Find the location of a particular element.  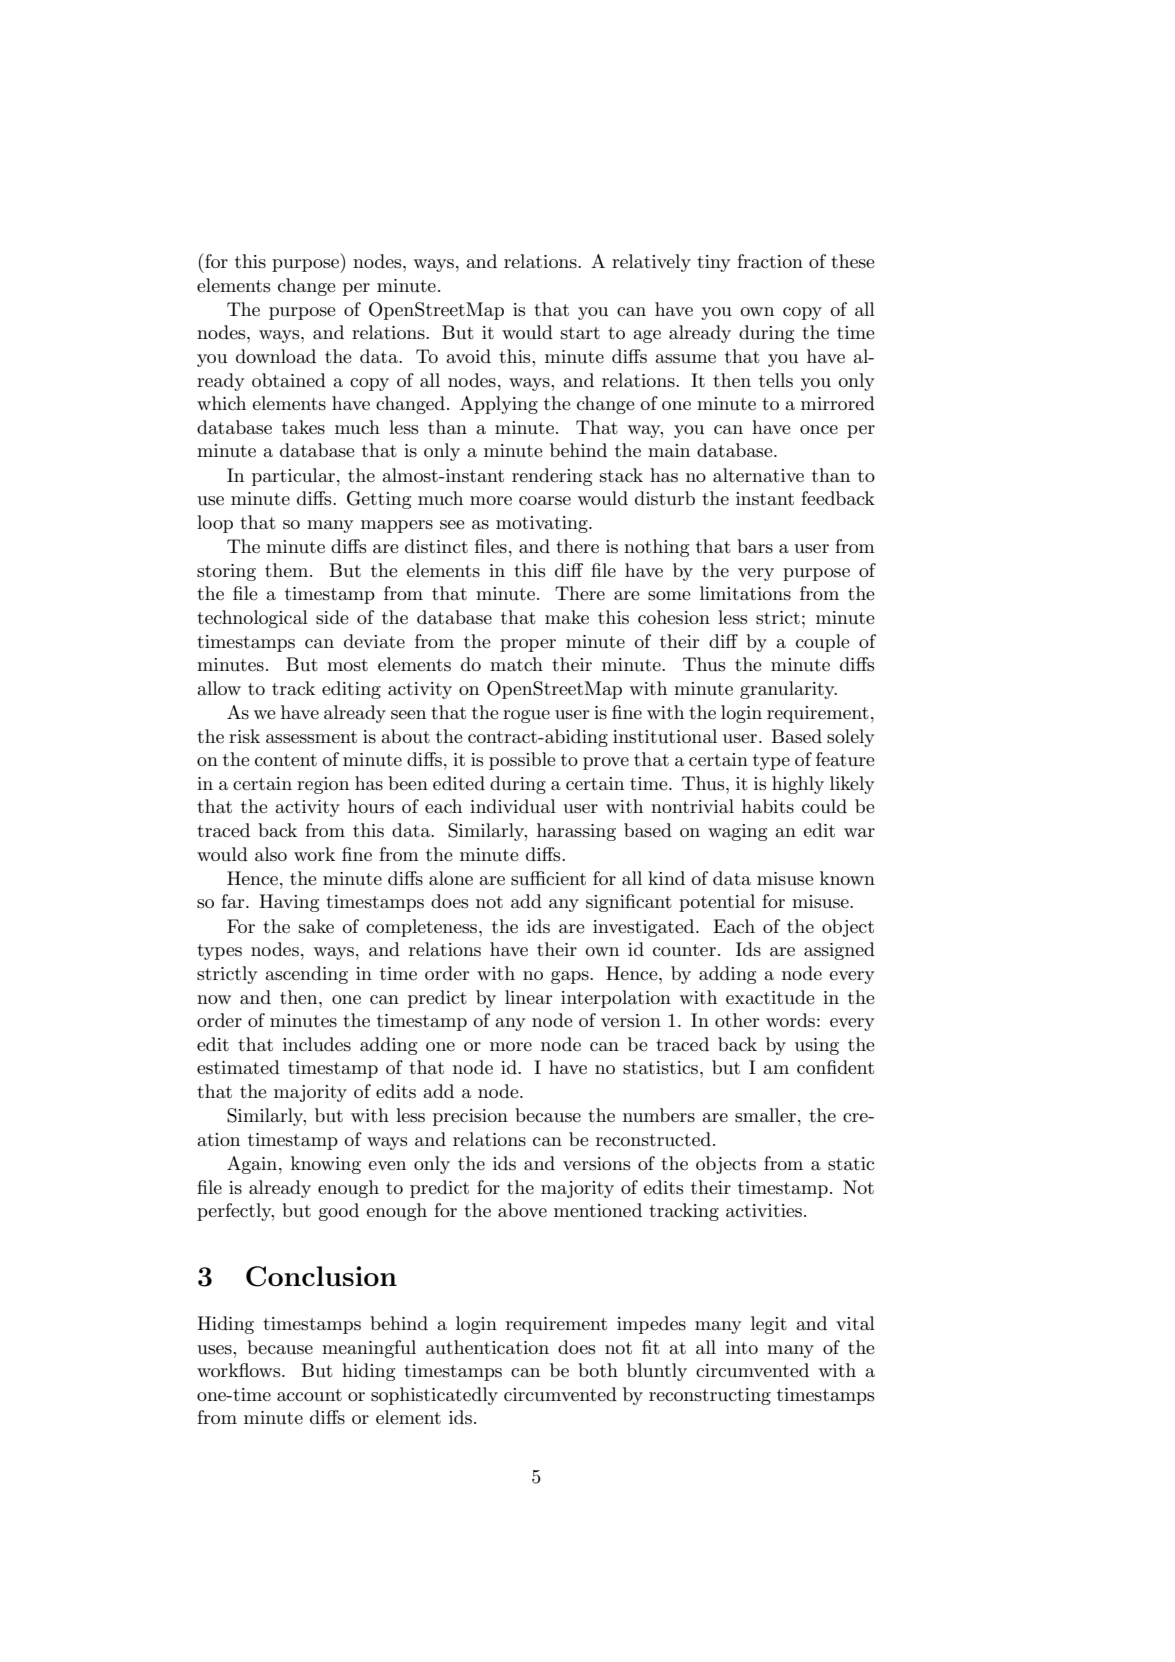

exactitude is located at coordinates (770, 997).
